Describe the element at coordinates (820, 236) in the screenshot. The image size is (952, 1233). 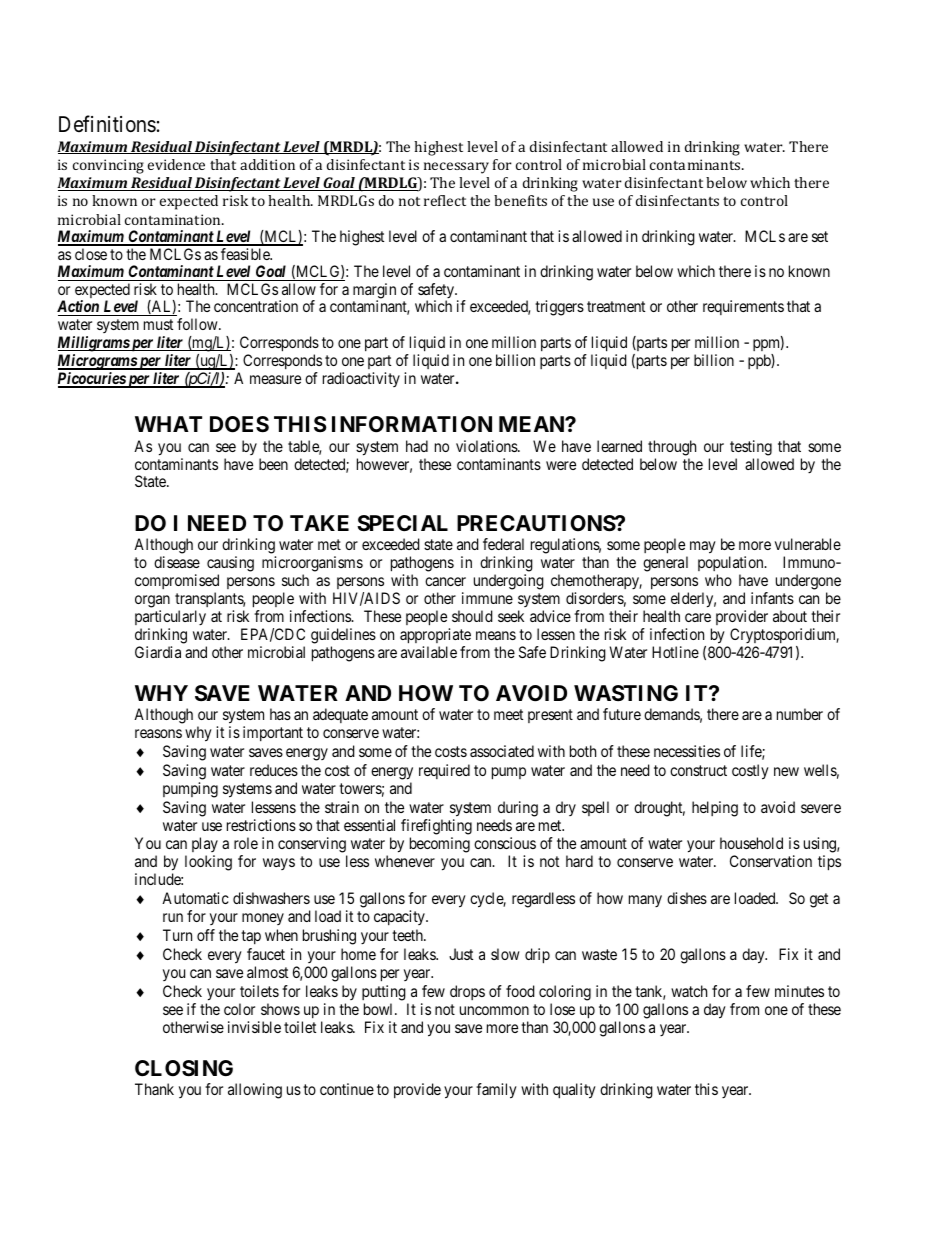
I see `set` at that location.
